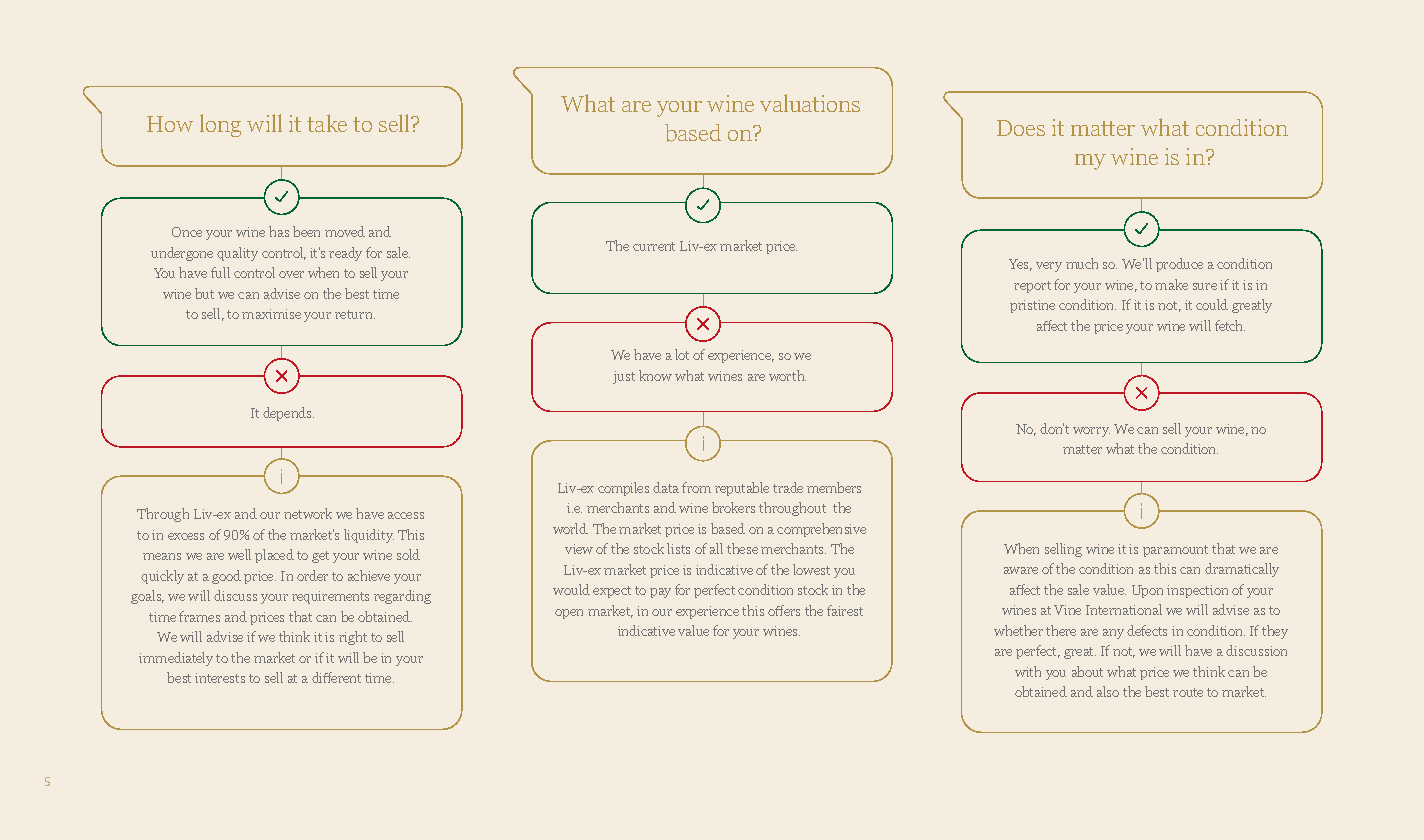  Describe the element at coordinates (1091, 432) in the page. I see `worry` at that location.
